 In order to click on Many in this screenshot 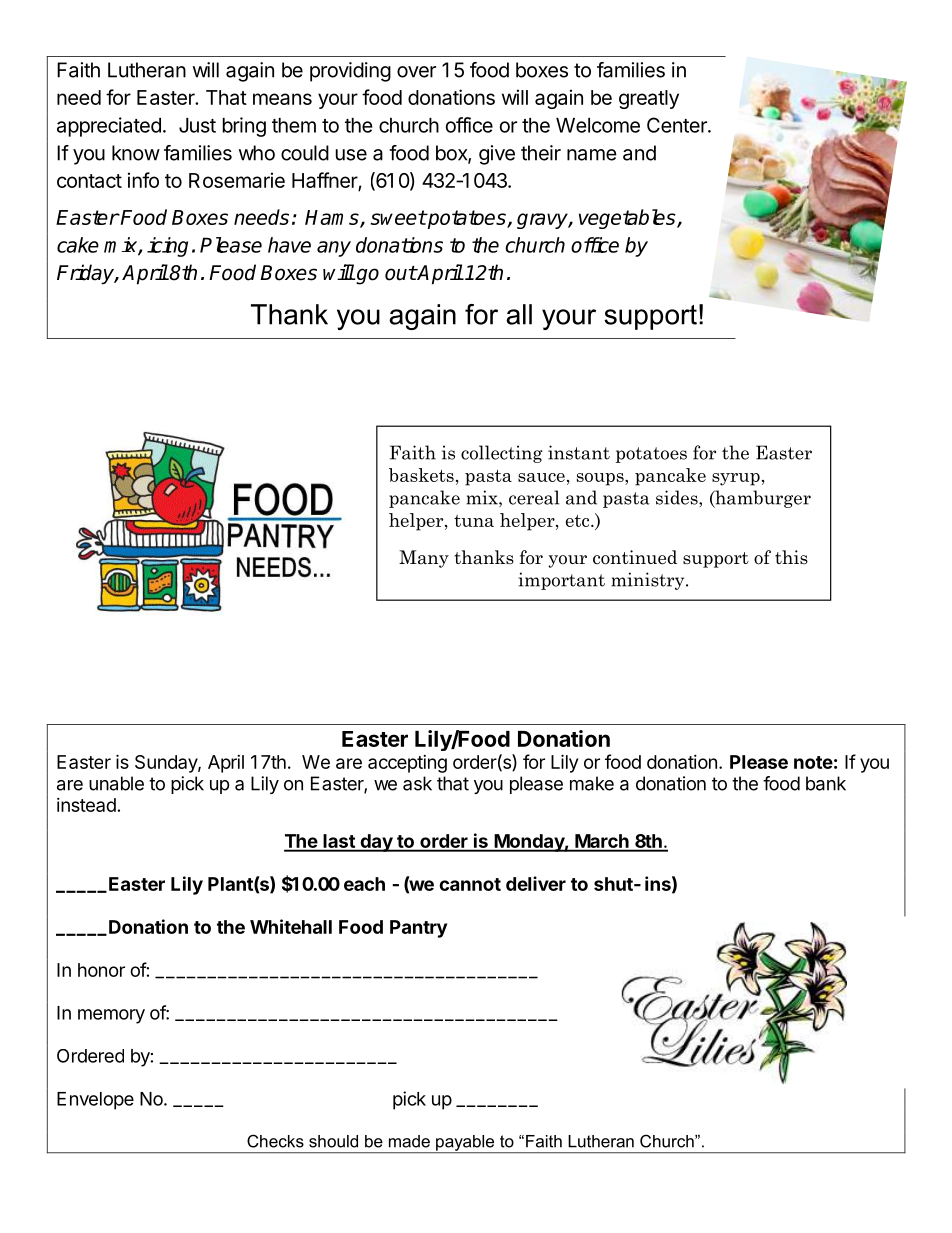, I will do `click(424, 559)`.
